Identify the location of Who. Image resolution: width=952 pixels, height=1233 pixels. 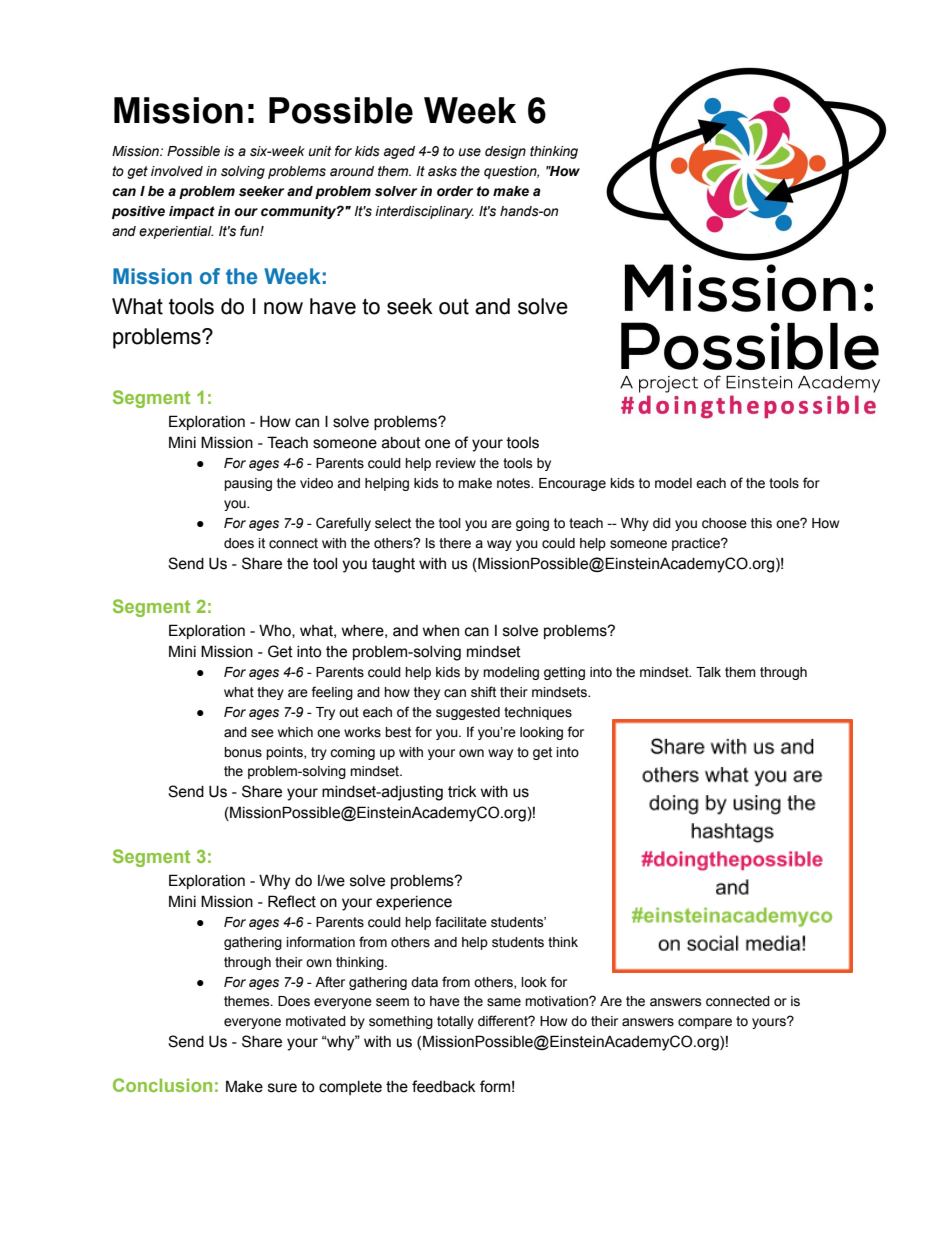
(276, 631).
